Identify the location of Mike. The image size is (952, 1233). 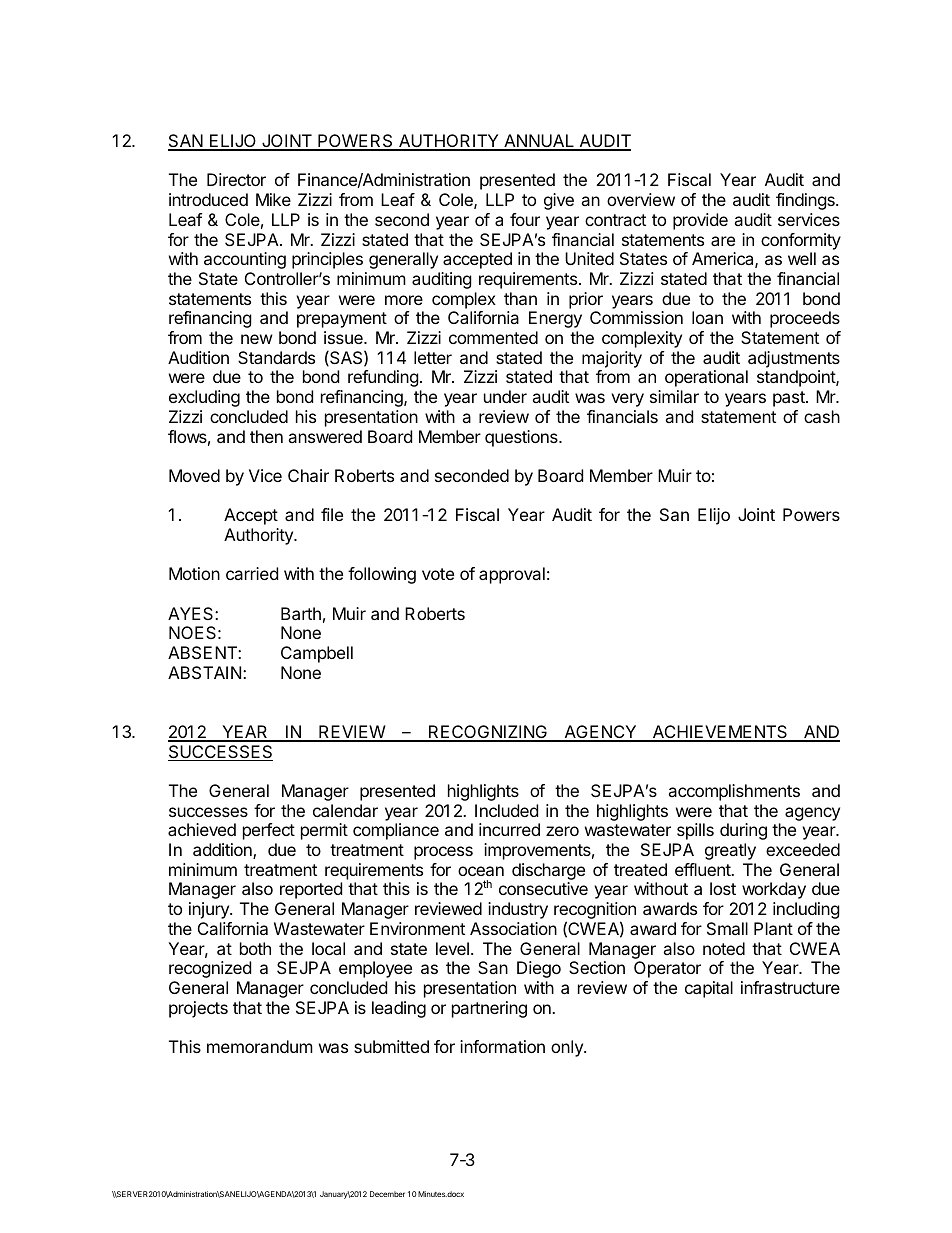
(273, 199).
